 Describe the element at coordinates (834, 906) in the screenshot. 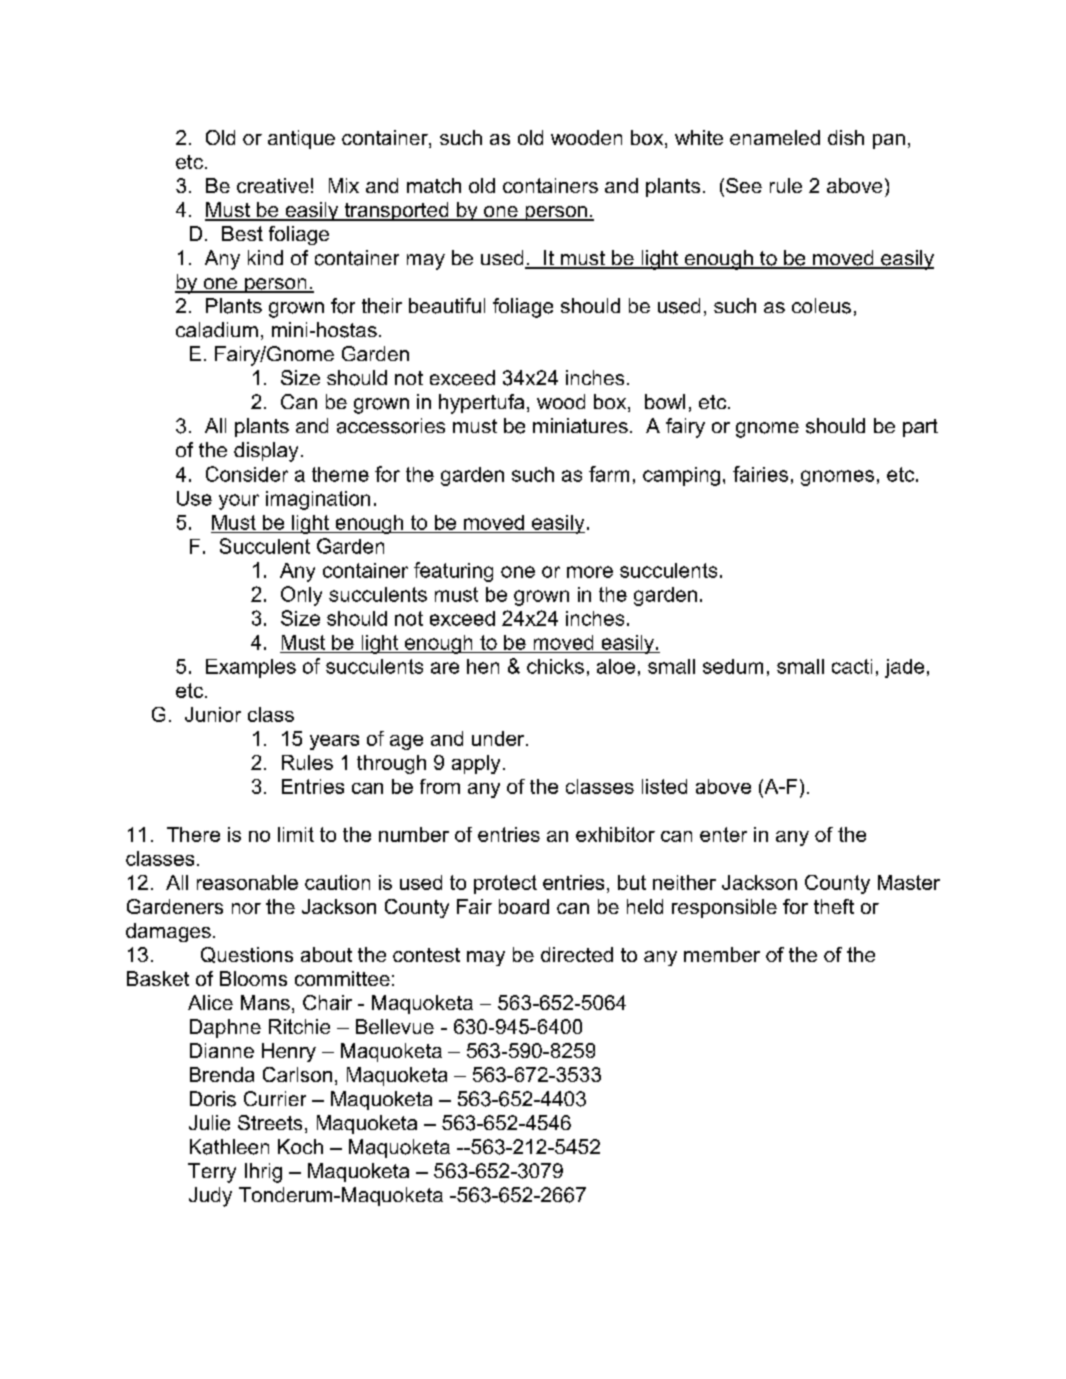

I see `theft` at that location.
